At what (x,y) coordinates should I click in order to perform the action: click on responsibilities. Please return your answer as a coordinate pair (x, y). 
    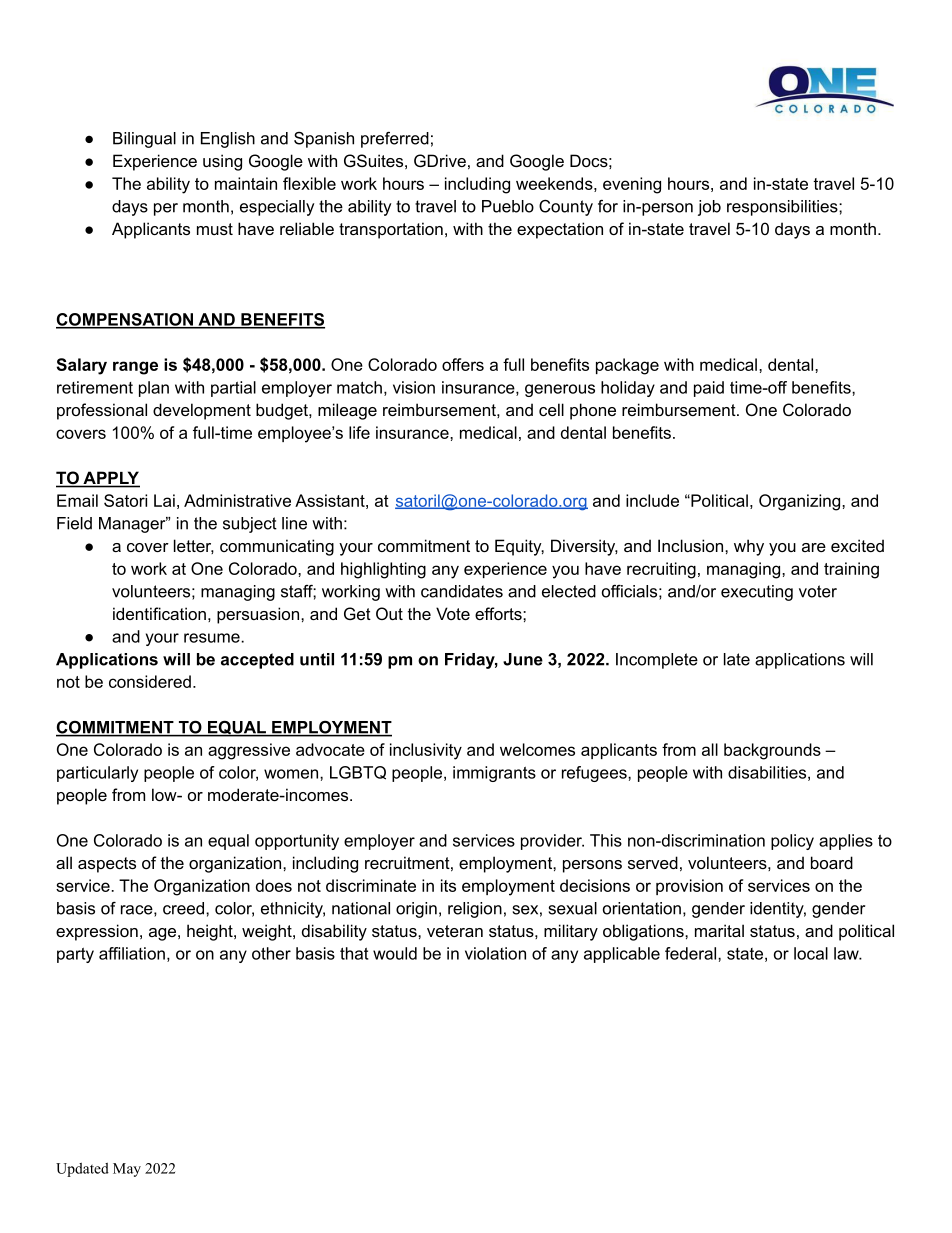
    Looking at the image, I should click on (783, 208).
